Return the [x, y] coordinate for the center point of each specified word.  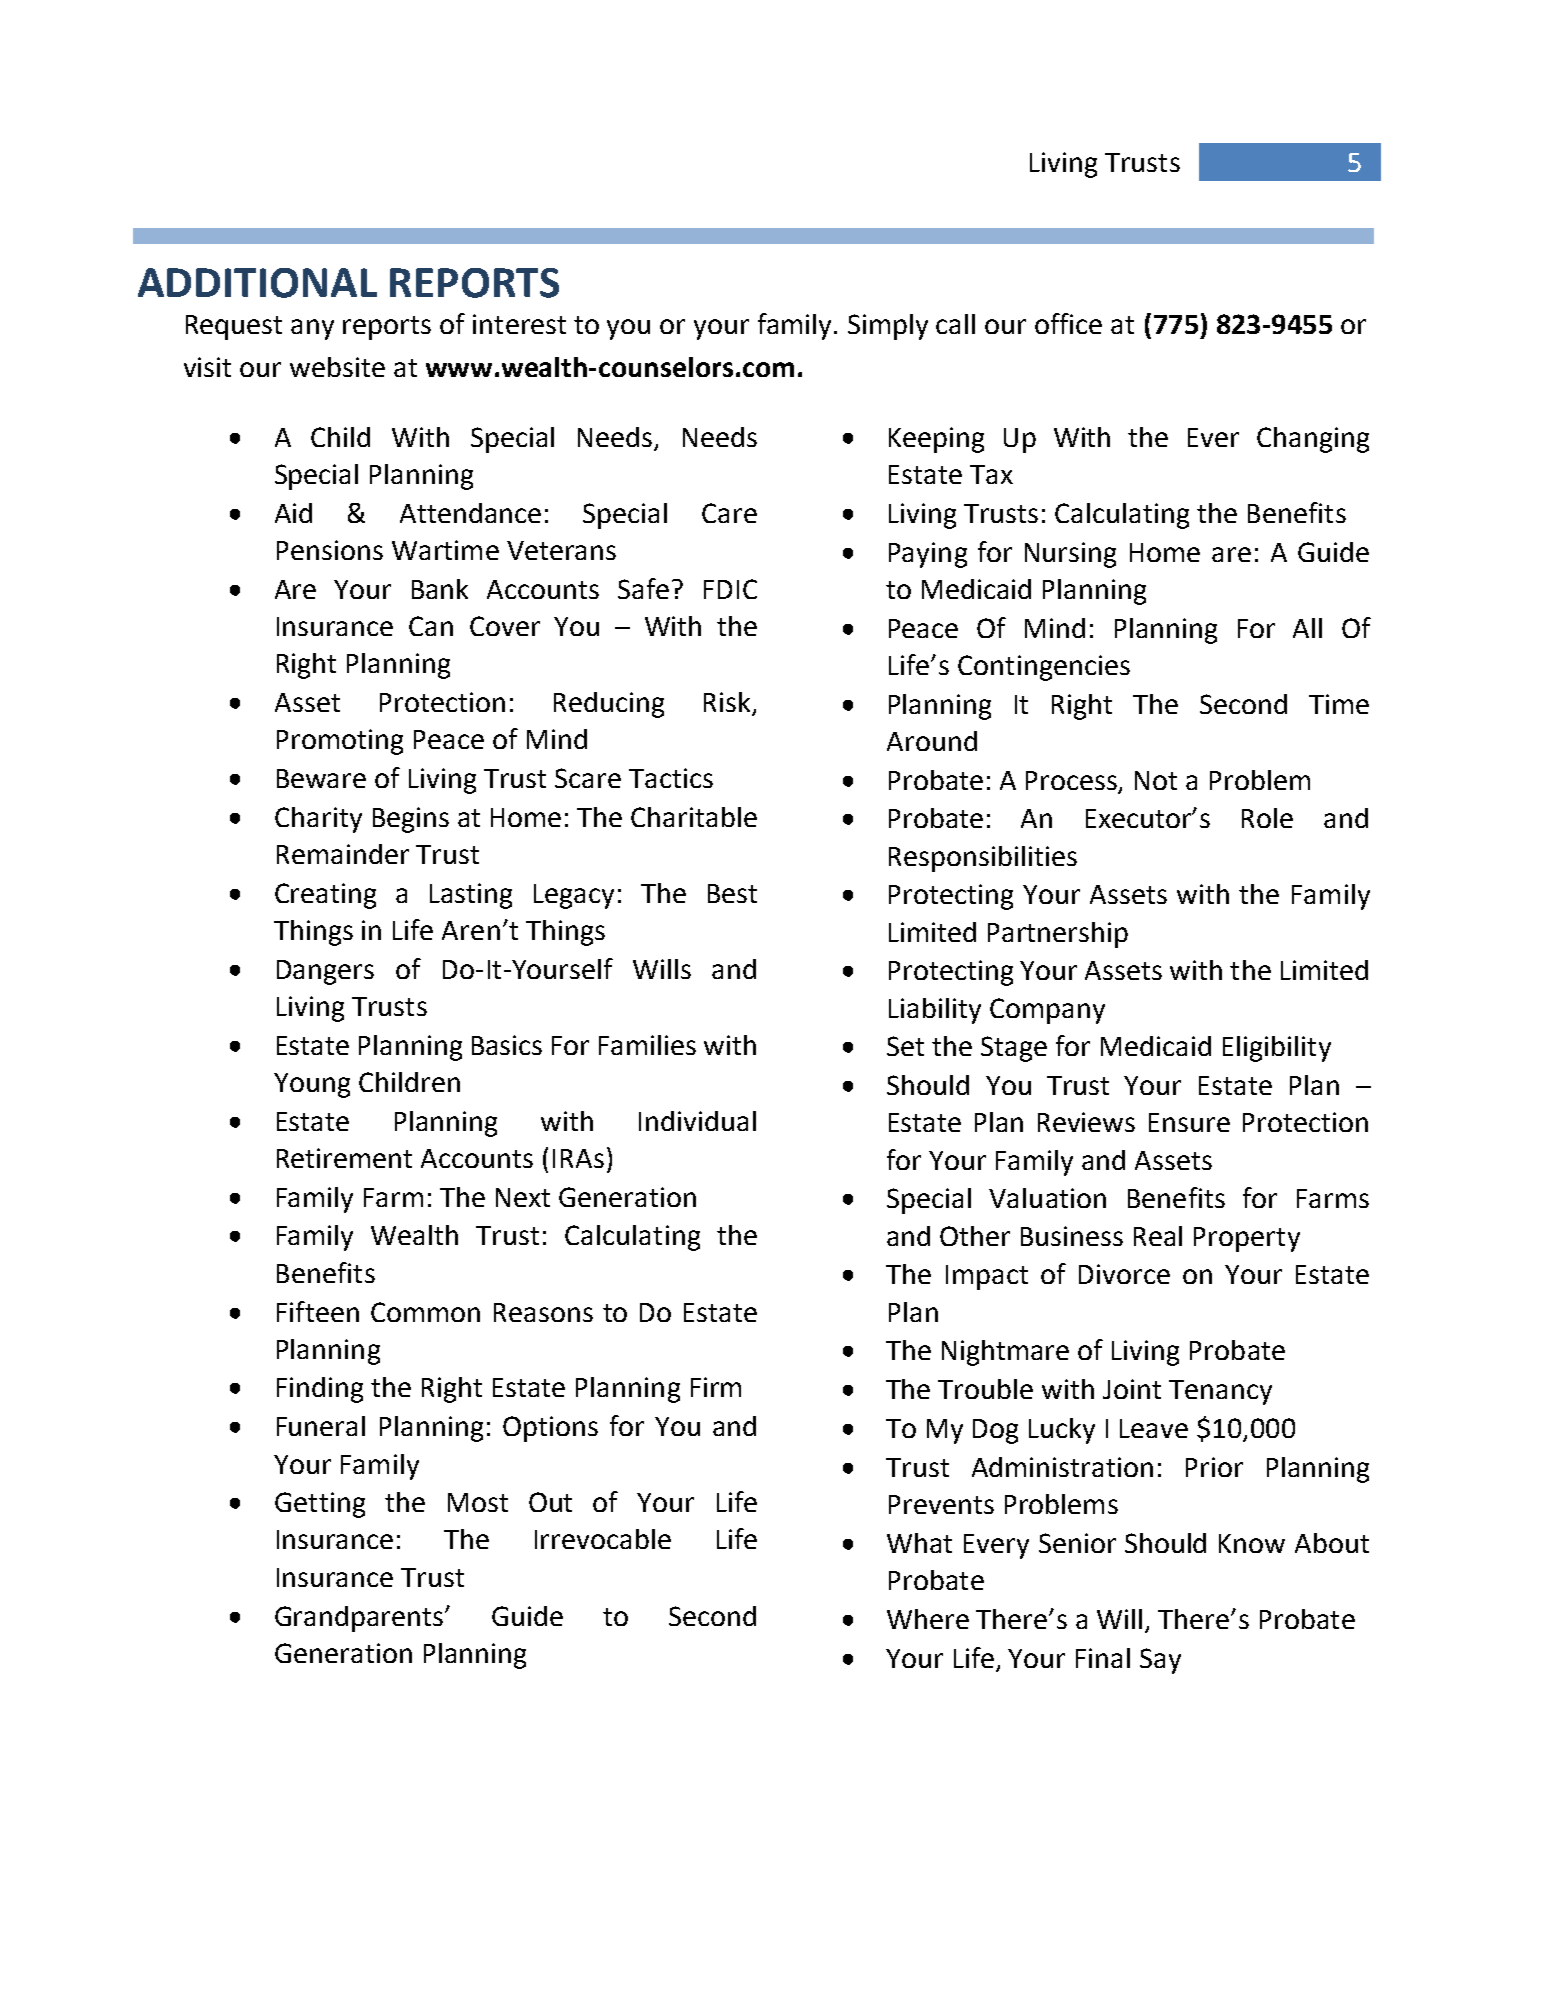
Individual [697, 1121]
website [337, 367]
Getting [320, 1505]
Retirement [344, 1158]
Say [1160, 1661]
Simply [888, 327]
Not [1156, 780]
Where [928, 1619]
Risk [728, 703]
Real [1158, 1236]
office [1068, 323]
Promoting [340, 742]
